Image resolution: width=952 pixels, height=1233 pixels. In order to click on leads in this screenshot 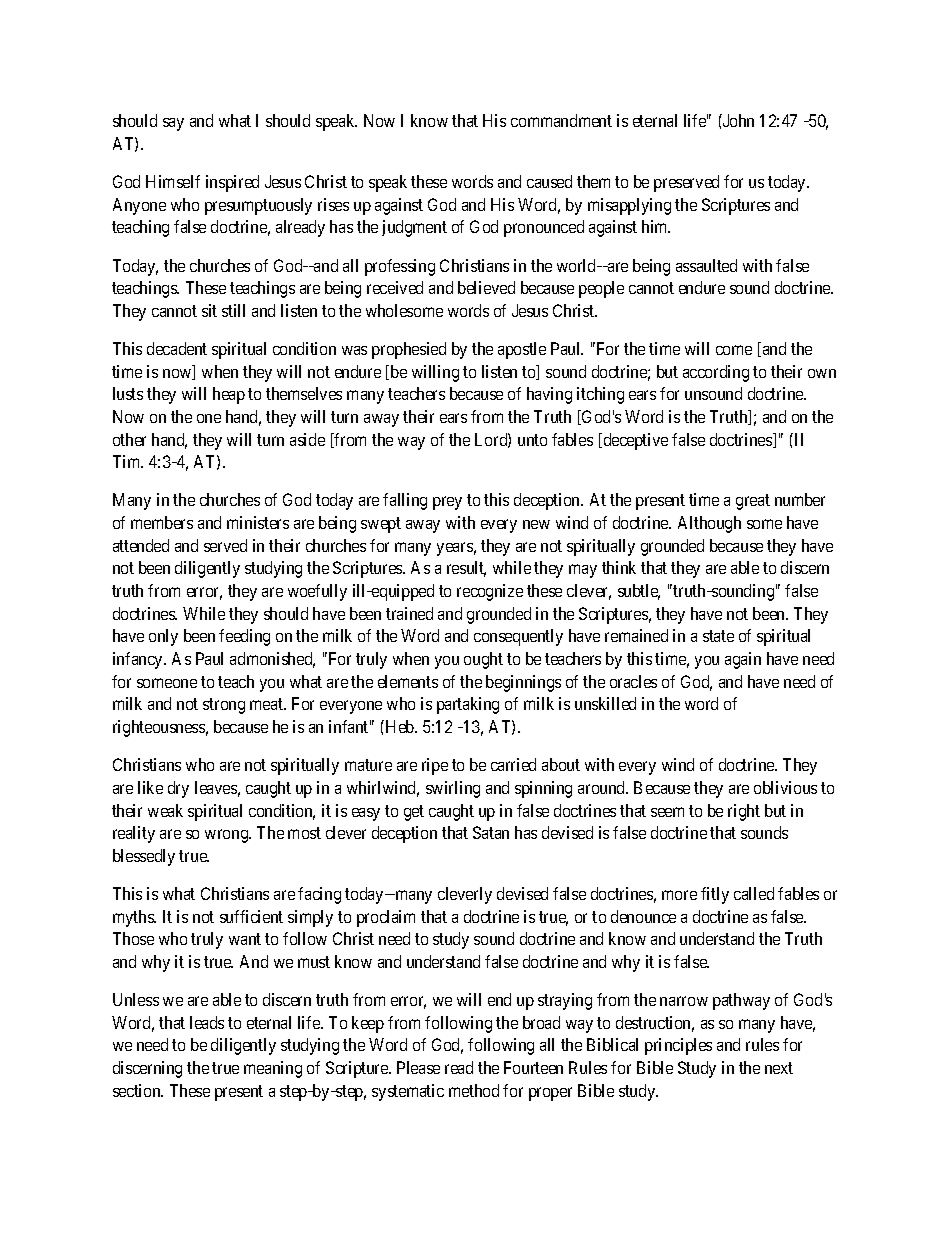, I will do `click(207, 1022)`.
